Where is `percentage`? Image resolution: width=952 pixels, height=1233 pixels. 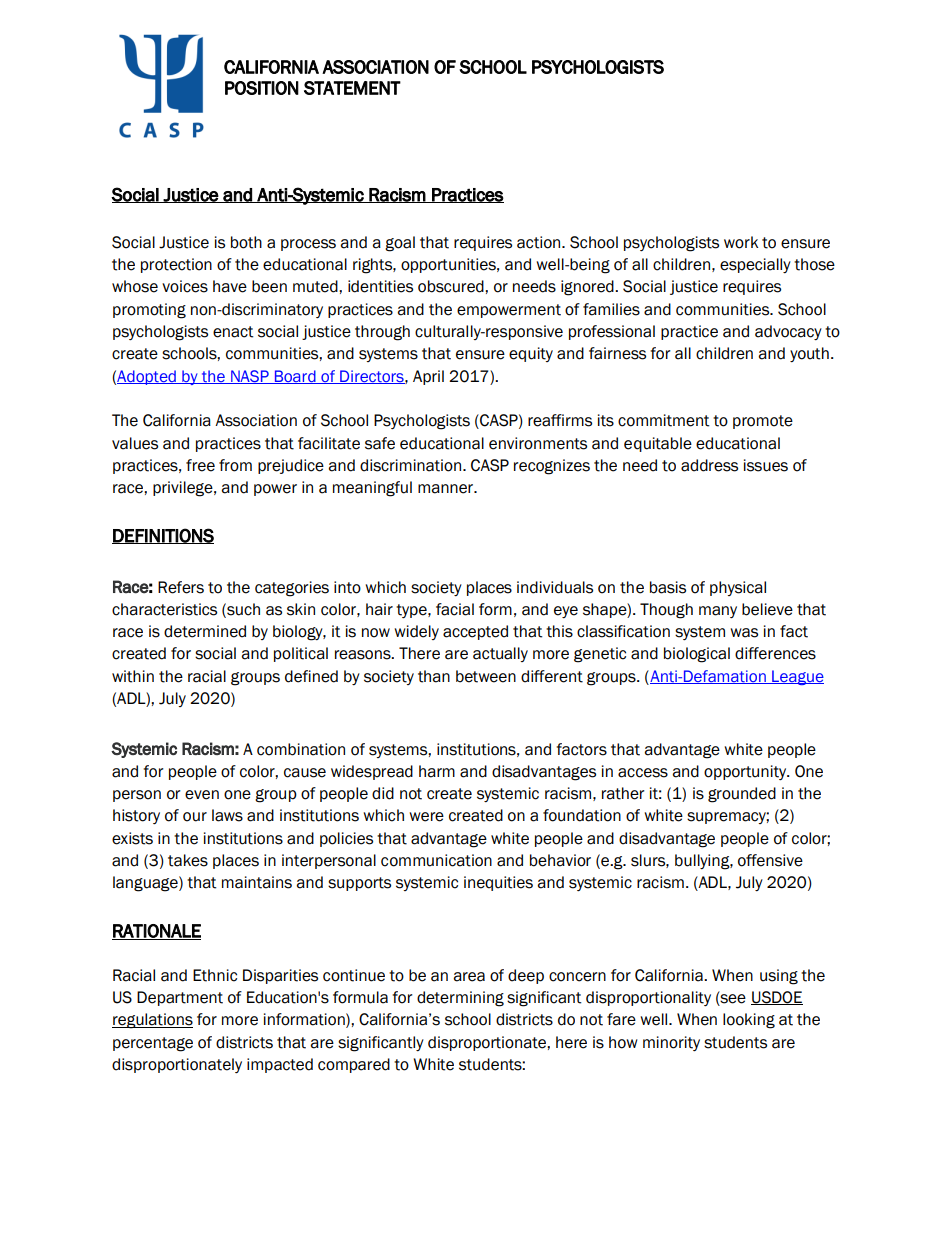 percentage is located at coordinates (153, 1044).
